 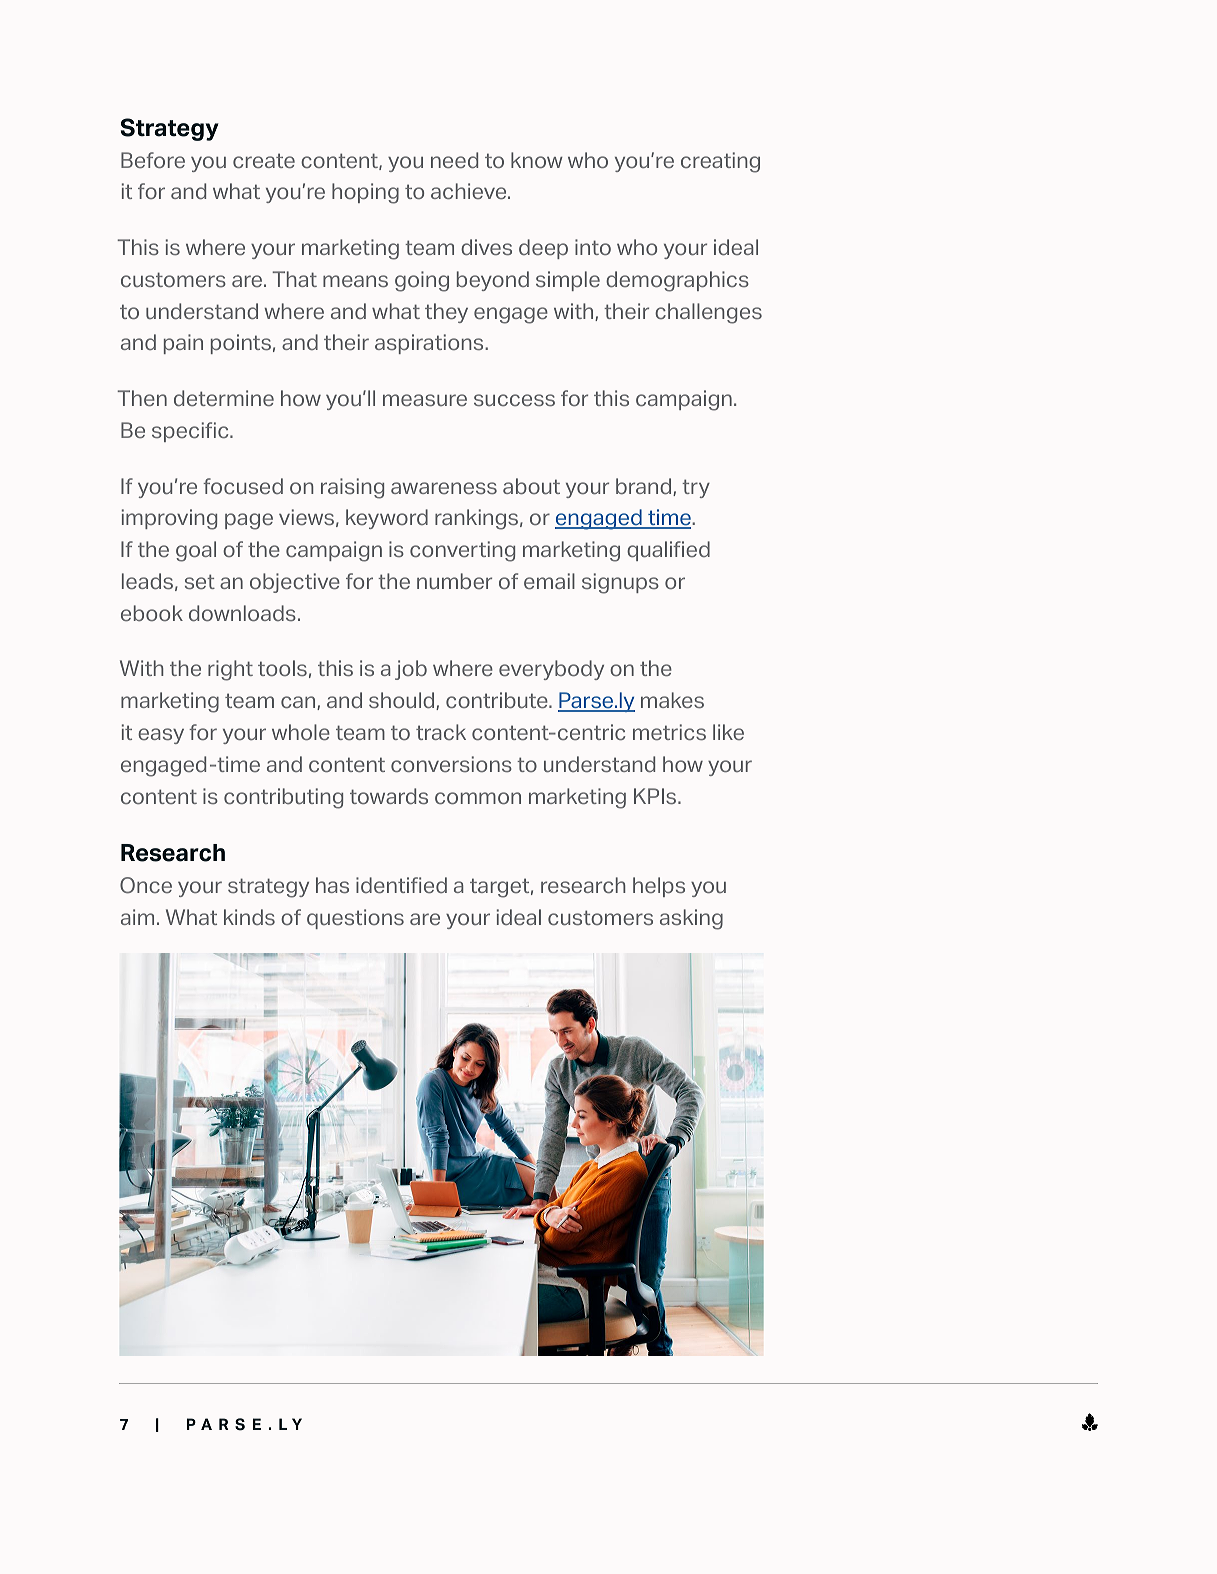 What do you see at coordinates (161, 736) in the screenshot?
I see `easy` at bounding box center [161, 736].
